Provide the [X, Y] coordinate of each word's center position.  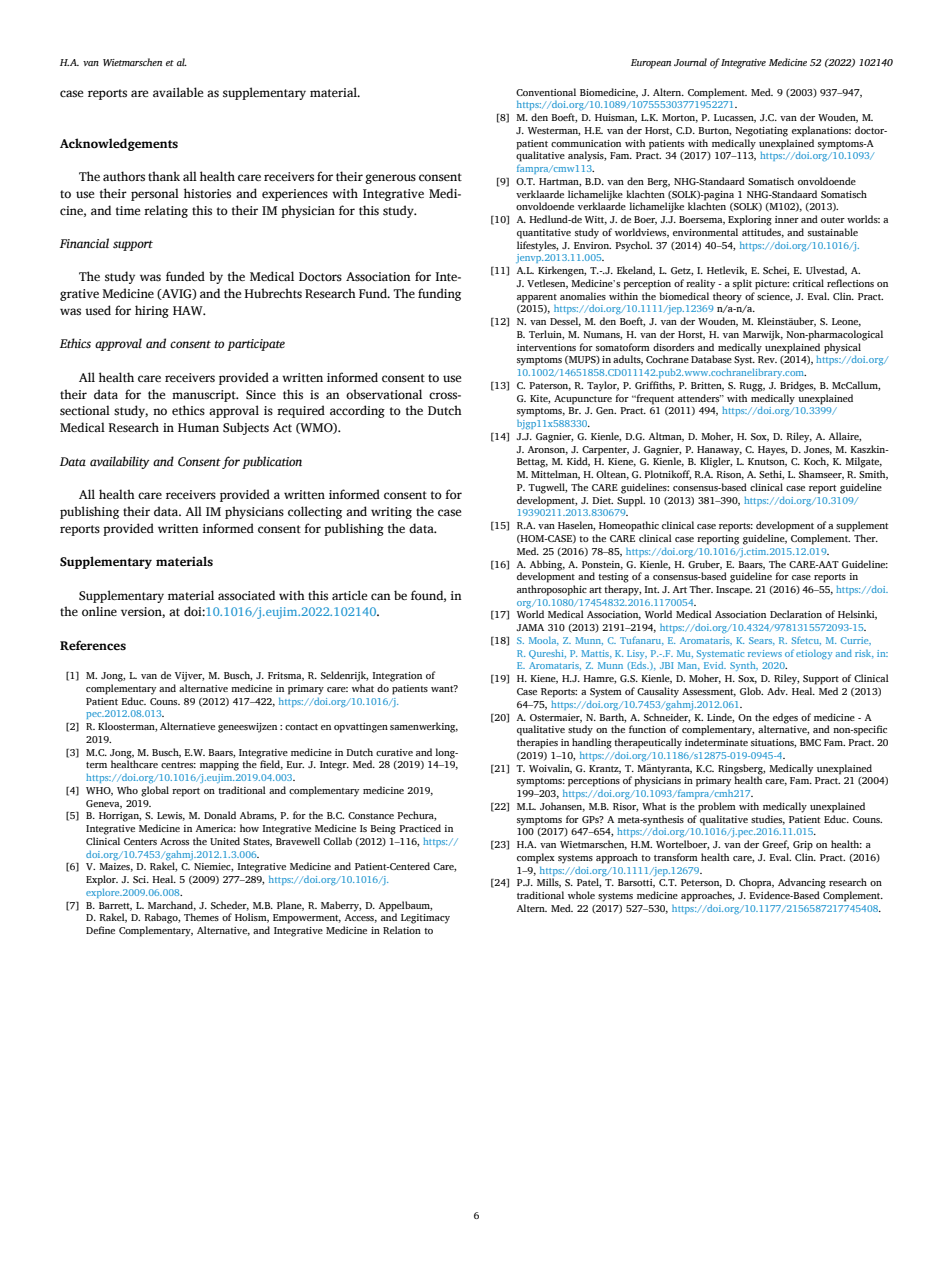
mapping [219, 766]
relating [166, 211]
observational [384, 394]
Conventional [546, 92]
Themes [201, 917]
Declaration [796, 614]
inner [787, 219]
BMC [810, 742]
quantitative [544, 234]
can [381, 596]
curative [394, 752]
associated [246, 595]
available [178, 92]
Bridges [798, 386]
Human [198, 427]
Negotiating [761, 132]
